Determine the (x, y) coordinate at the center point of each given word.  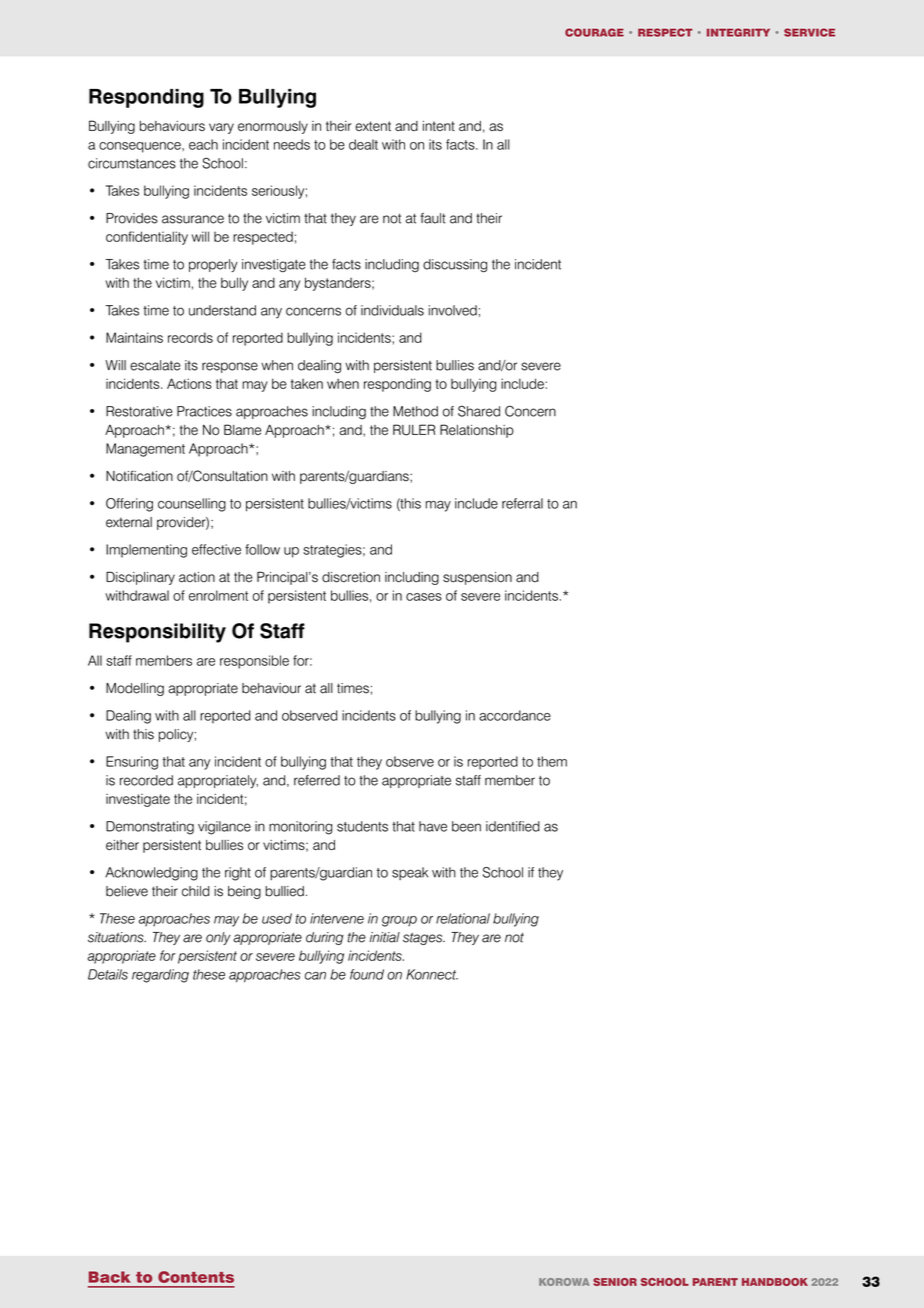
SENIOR (615, 1282)
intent (439, 126)
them (552, 761)
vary (221, 128)
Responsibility (157, 633)
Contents (196, 1277)
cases (424, 597)
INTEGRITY (738, 32)
